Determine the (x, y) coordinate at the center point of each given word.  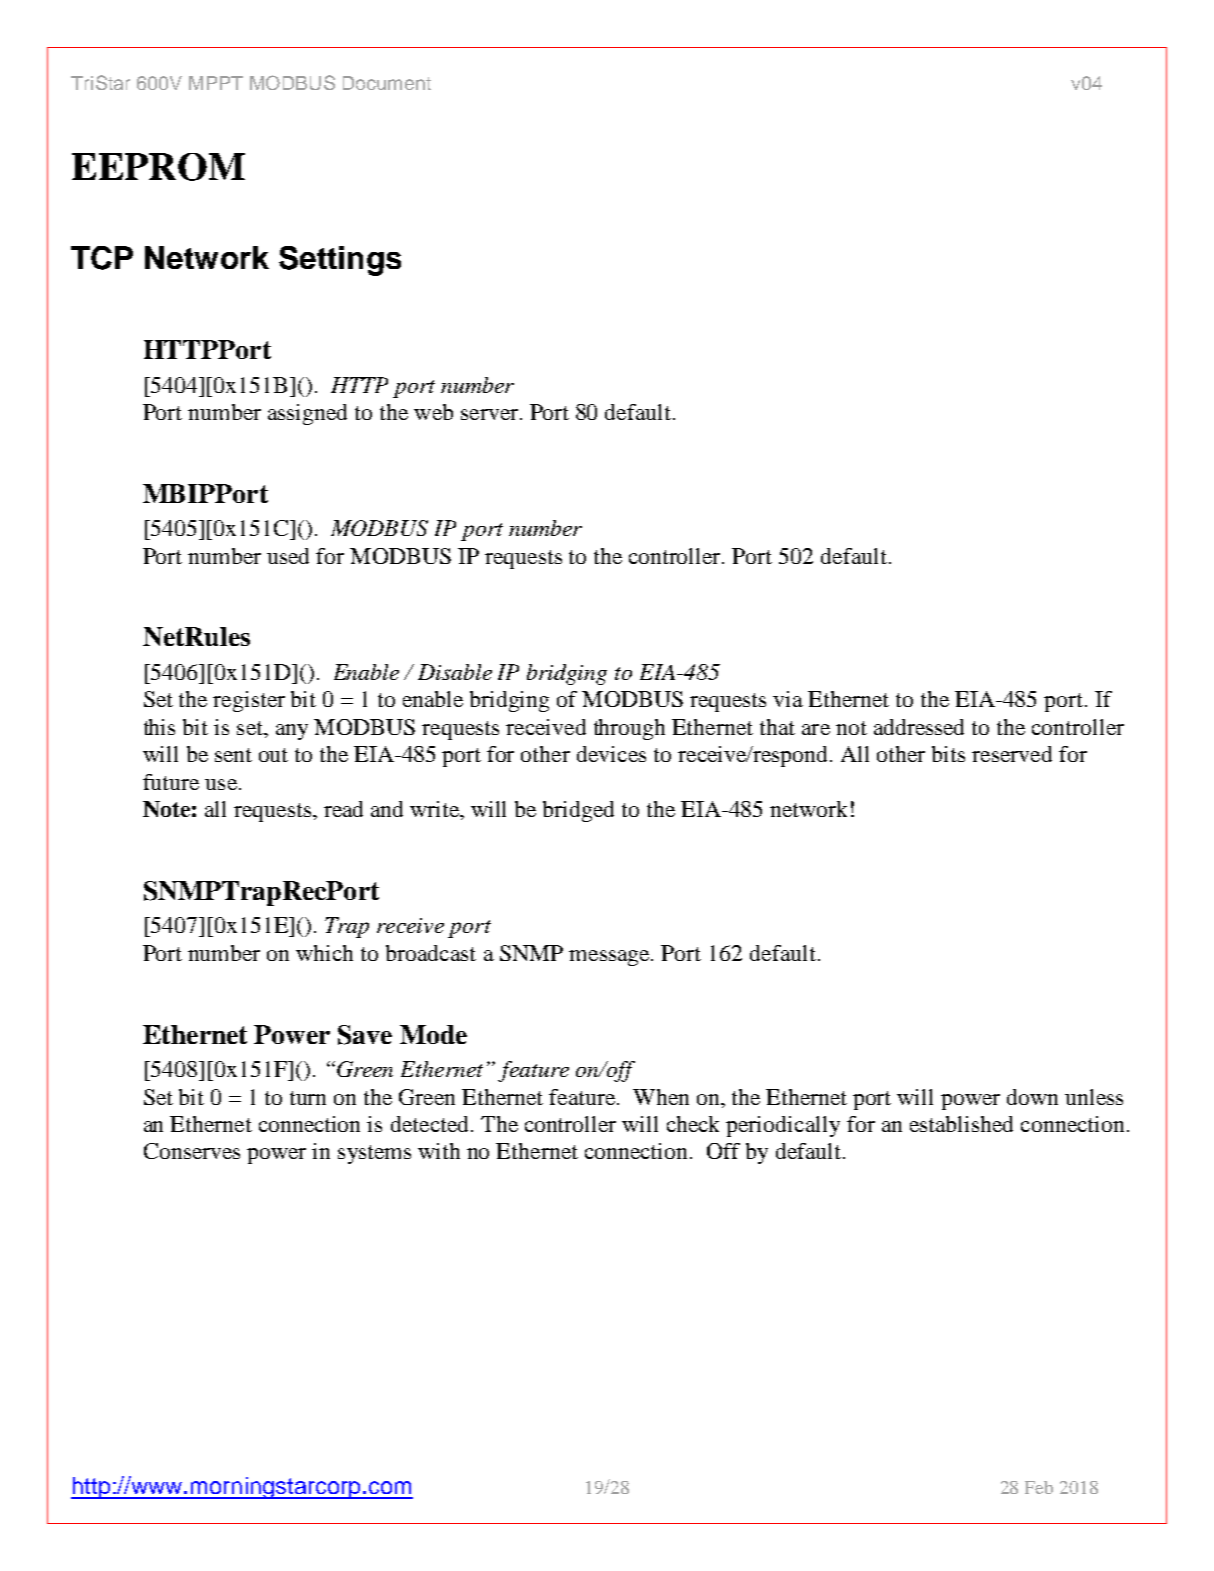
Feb (1039, 1487)
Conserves (192, 1151)
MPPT (216, 83)
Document (387, 83)
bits (948, 754)
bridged (578, 811)
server (491, 414)
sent (233, 755)
